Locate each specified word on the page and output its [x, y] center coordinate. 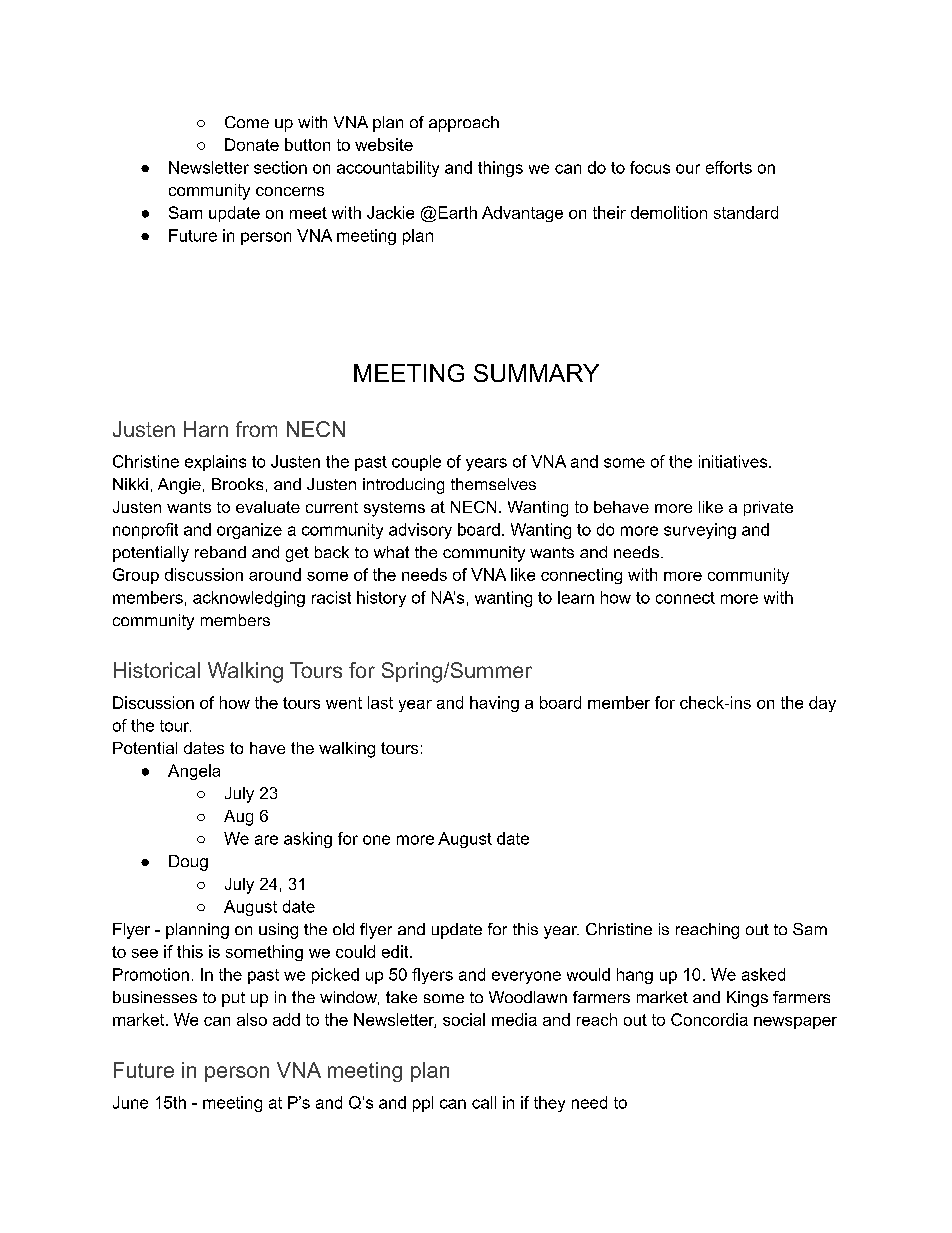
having [494, 704]
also [252, 1019]
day [822, 704]
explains [215, 463]
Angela [194, 772]
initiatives [734, 461]
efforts [729, 167]
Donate [252, 144]
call [484, 1102]
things [500, 169]
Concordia [709, 1019]
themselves [493, 484]
